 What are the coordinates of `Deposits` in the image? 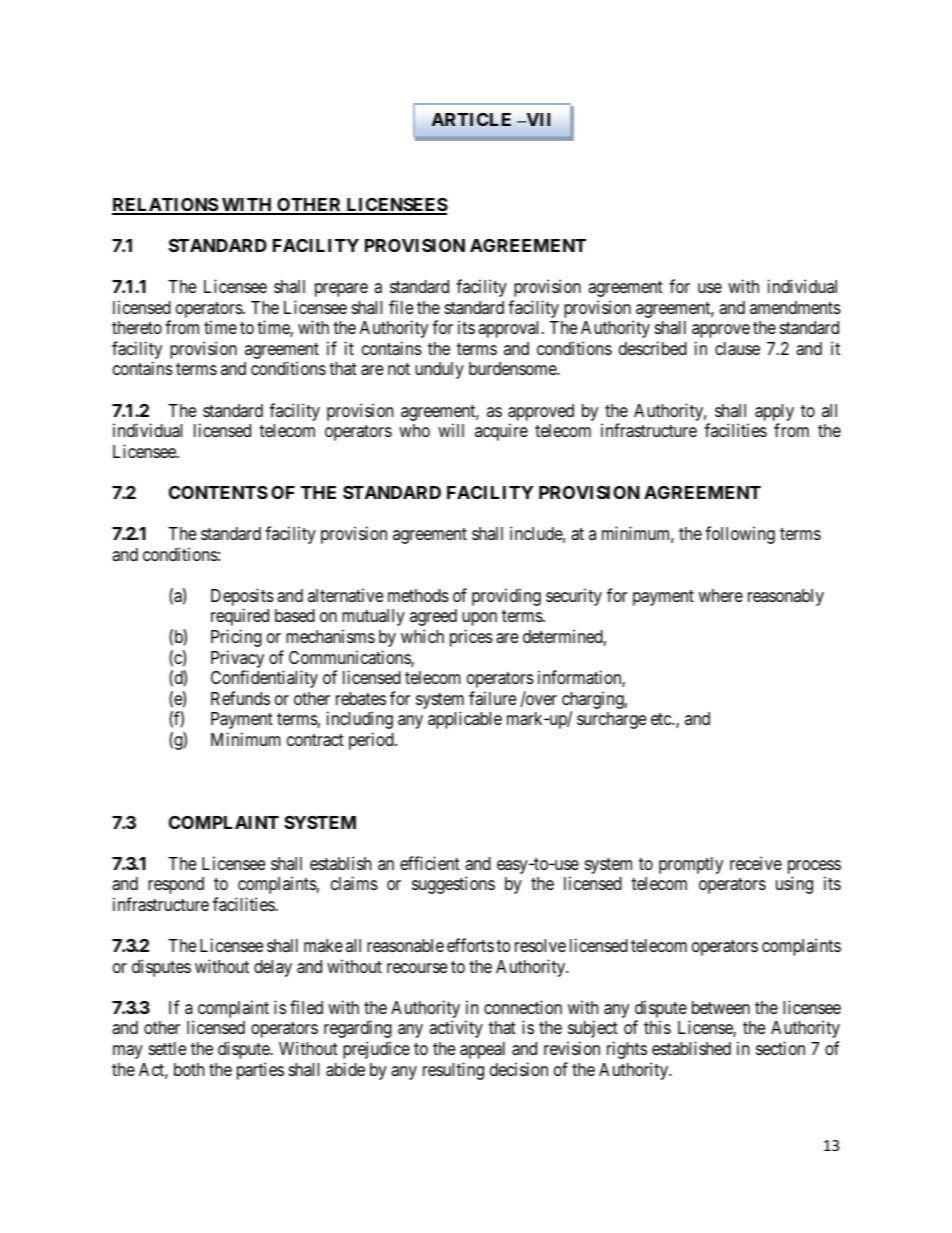 It's located at (242, 598).
